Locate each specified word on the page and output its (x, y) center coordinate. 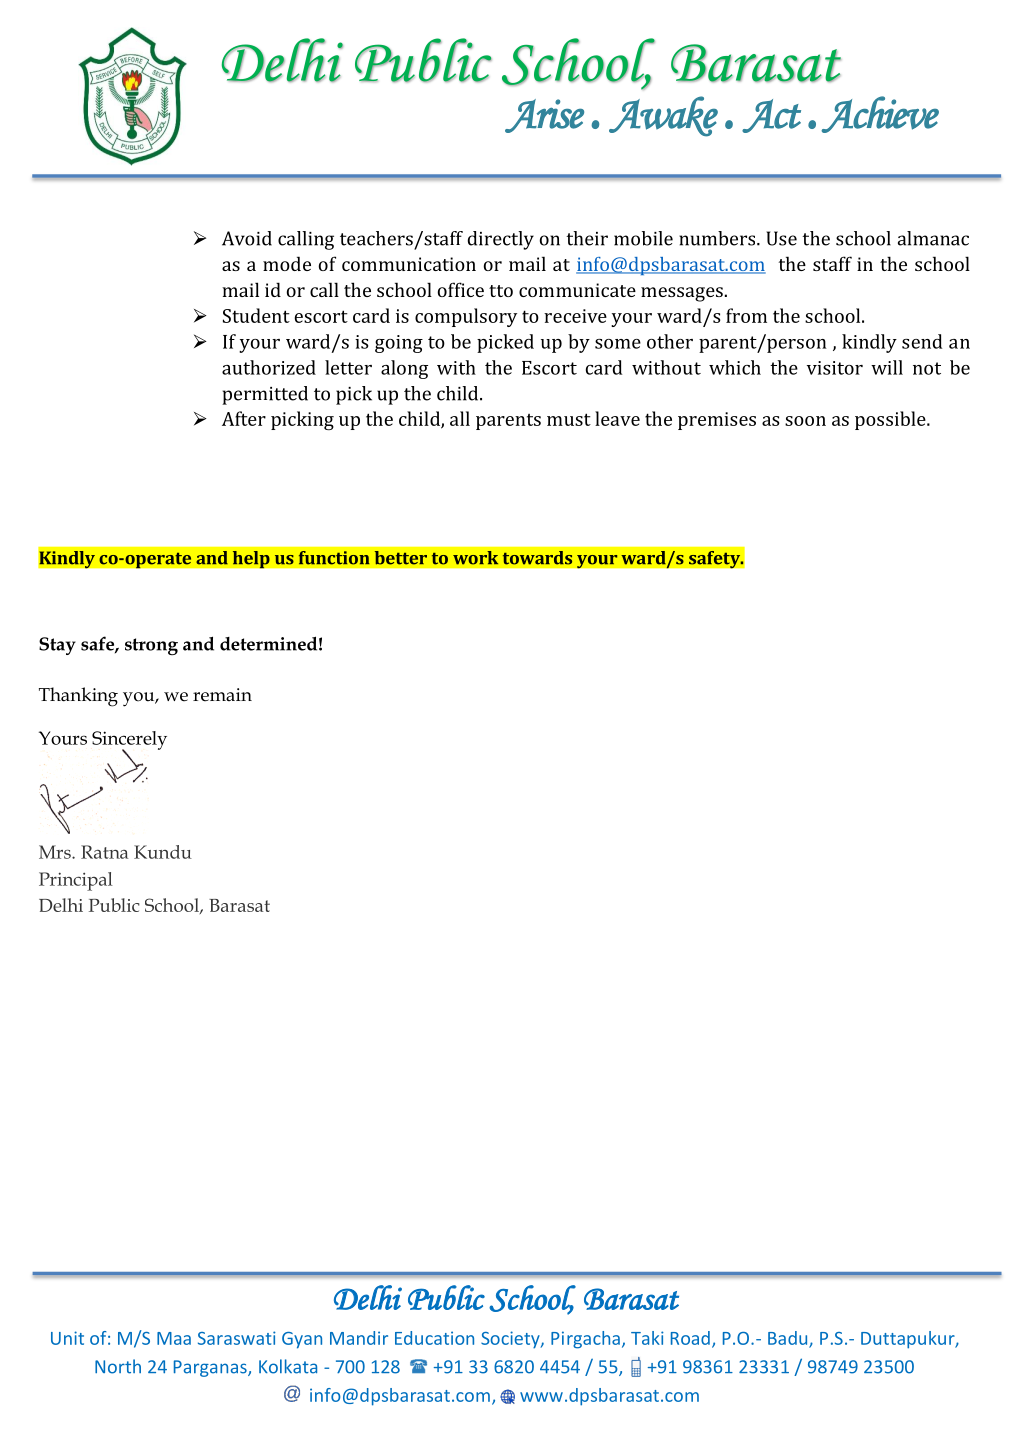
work (475, 558)
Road (690, 1338)
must (569, 419)
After (244, 418)
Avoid (247, 238)
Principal (76, 881)
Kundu (163, 852)
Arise (544, 116)
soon (805, 421)
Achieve (880, 114)
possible (891, 420)
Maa (174, 1338)
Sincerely (129, 741)
